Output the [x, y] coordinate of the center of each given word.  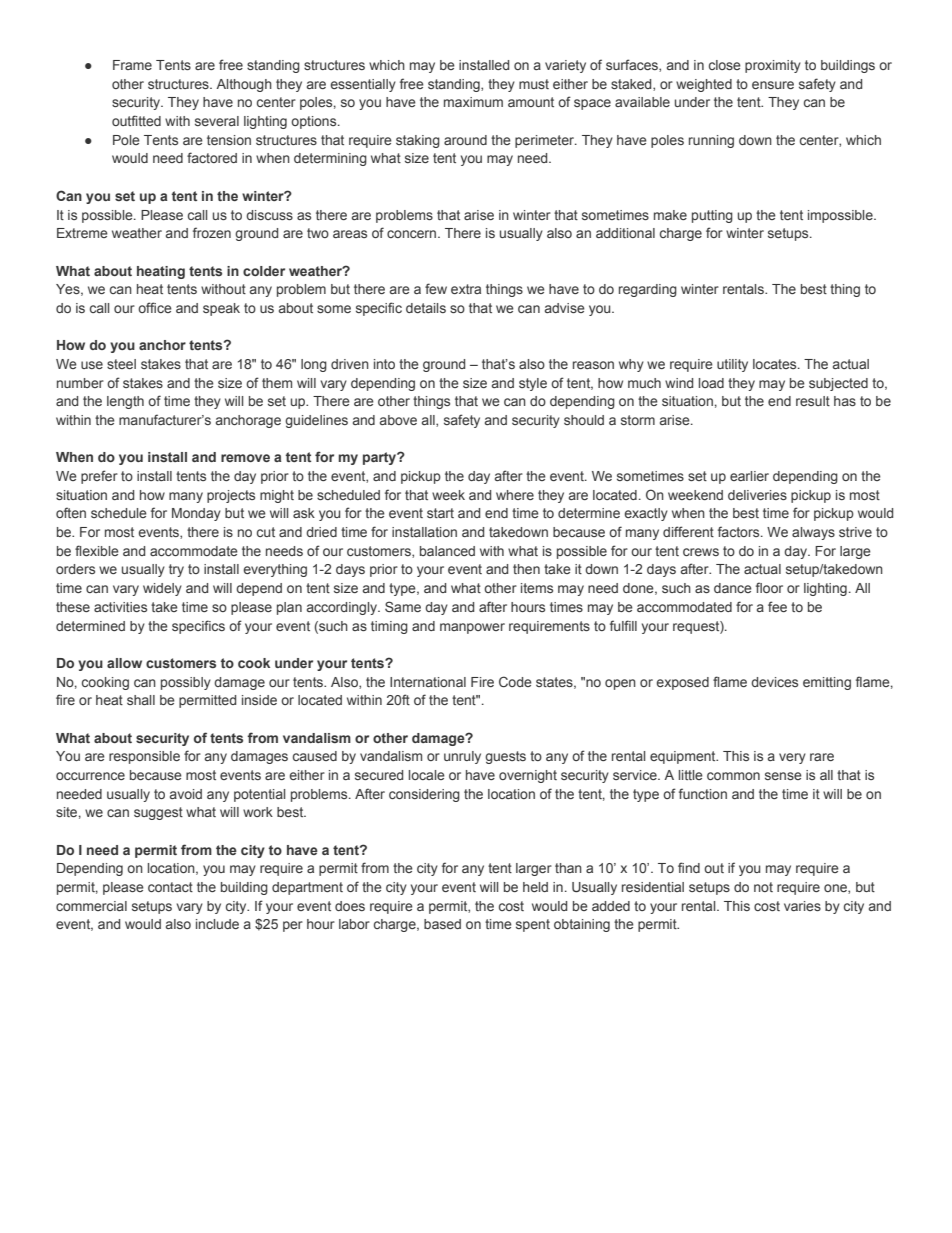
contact [170, 887]
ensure [773, 85]
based [442, 924]
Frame [132, 65]
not [763, 887]
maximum [473, 102]
